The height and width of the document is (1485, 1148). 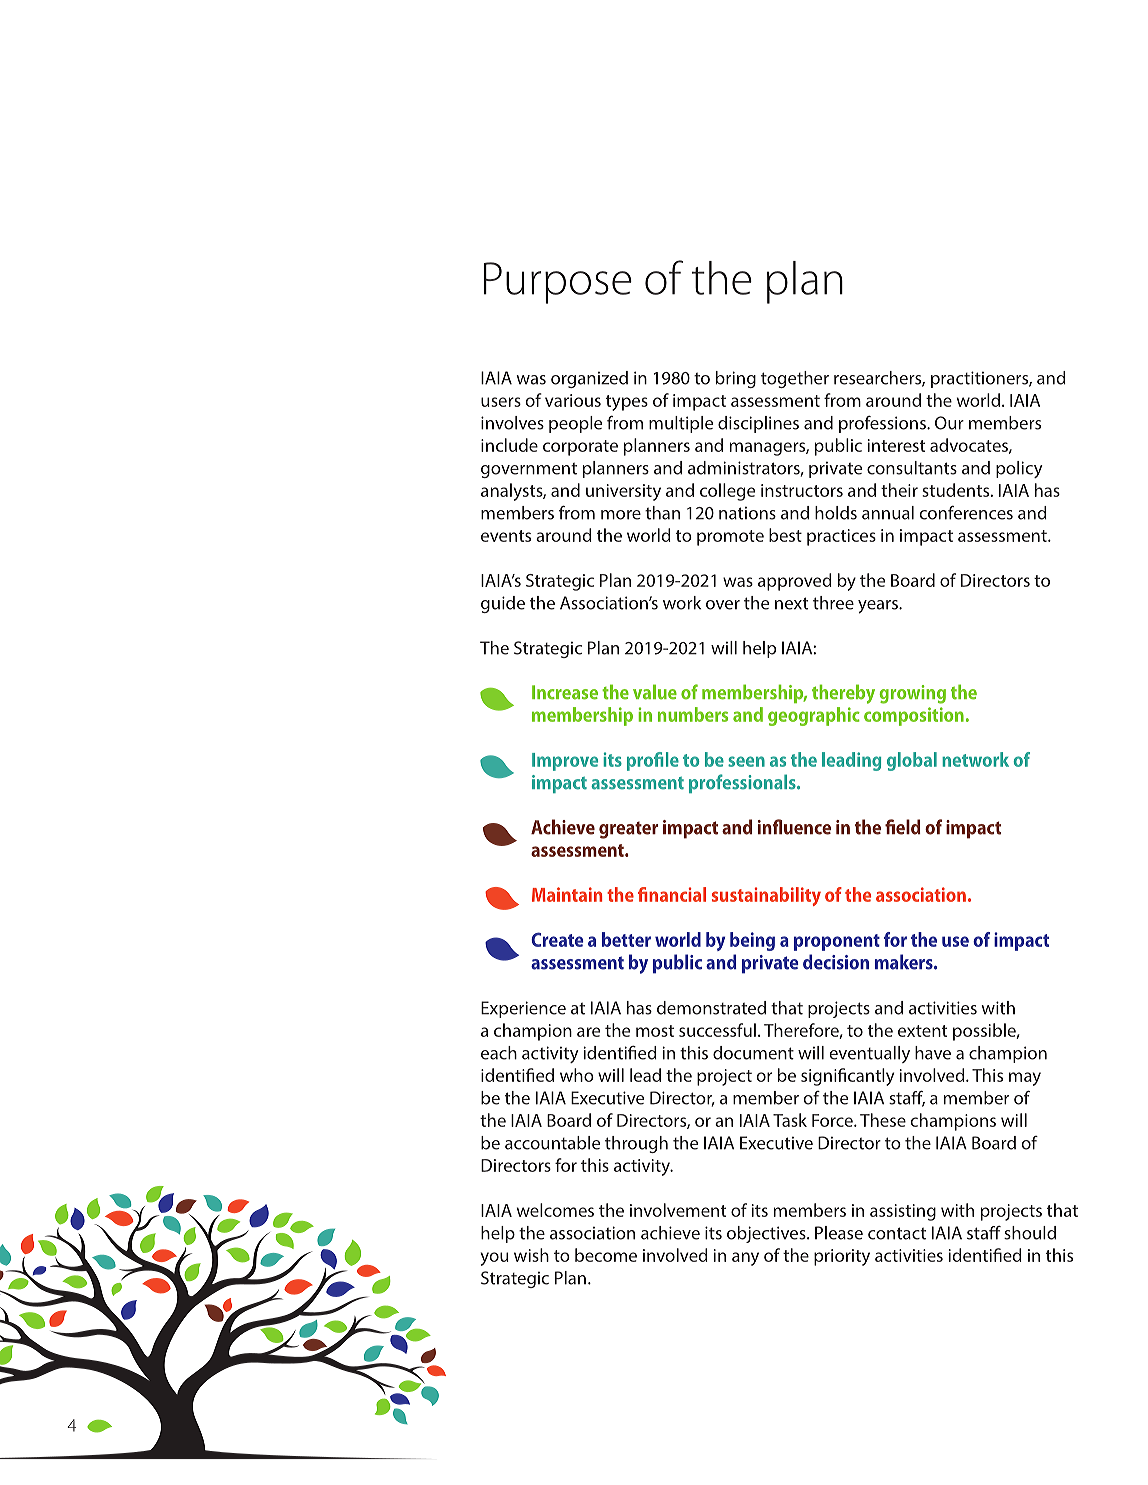 I want to click on objectives, so click(x=767, y=1234).
